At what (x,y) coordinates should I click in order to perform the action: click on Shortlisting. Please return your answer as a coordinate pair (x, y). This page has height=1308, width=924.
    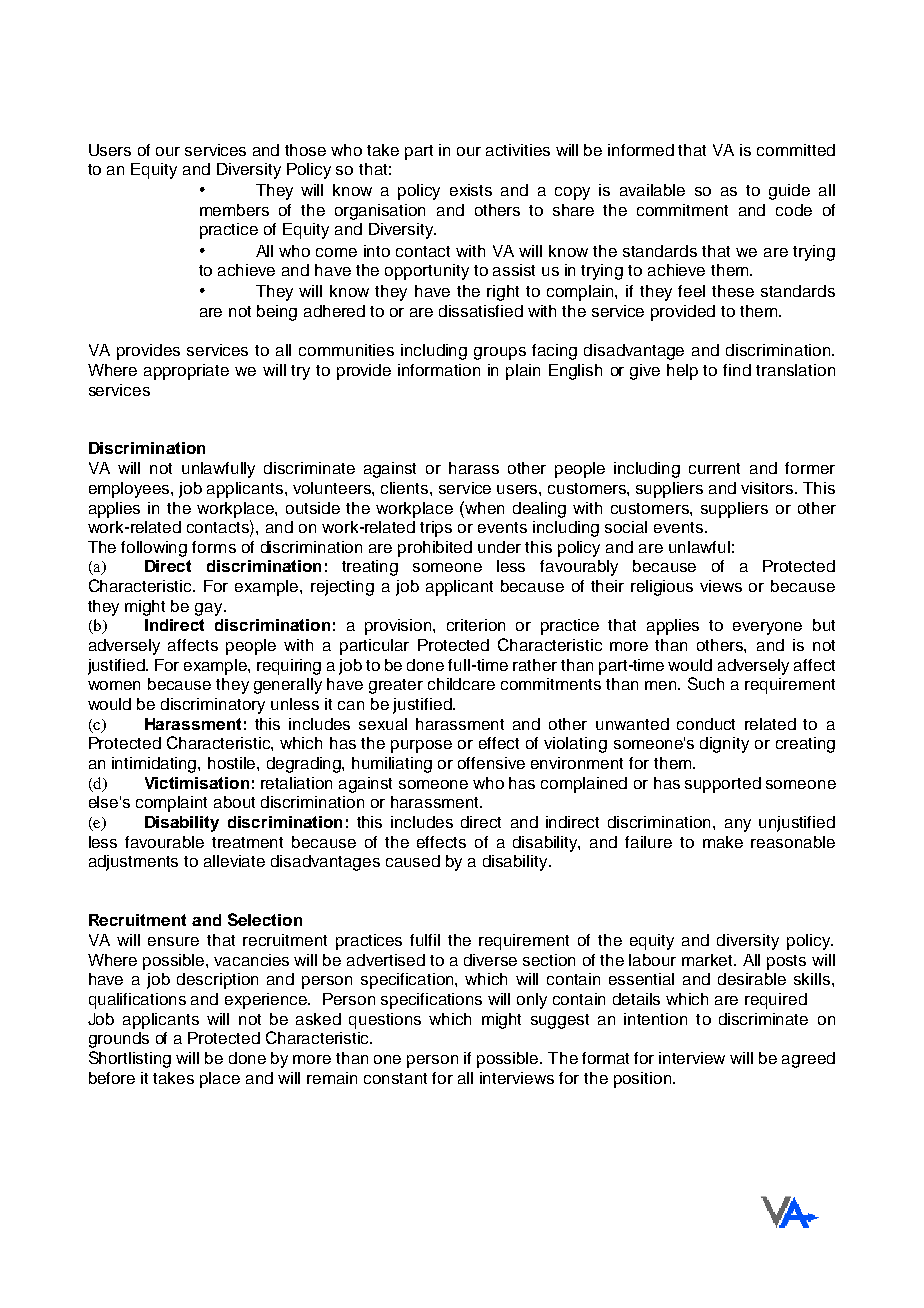
    Looking at the image, I should click on (130, 1059).
